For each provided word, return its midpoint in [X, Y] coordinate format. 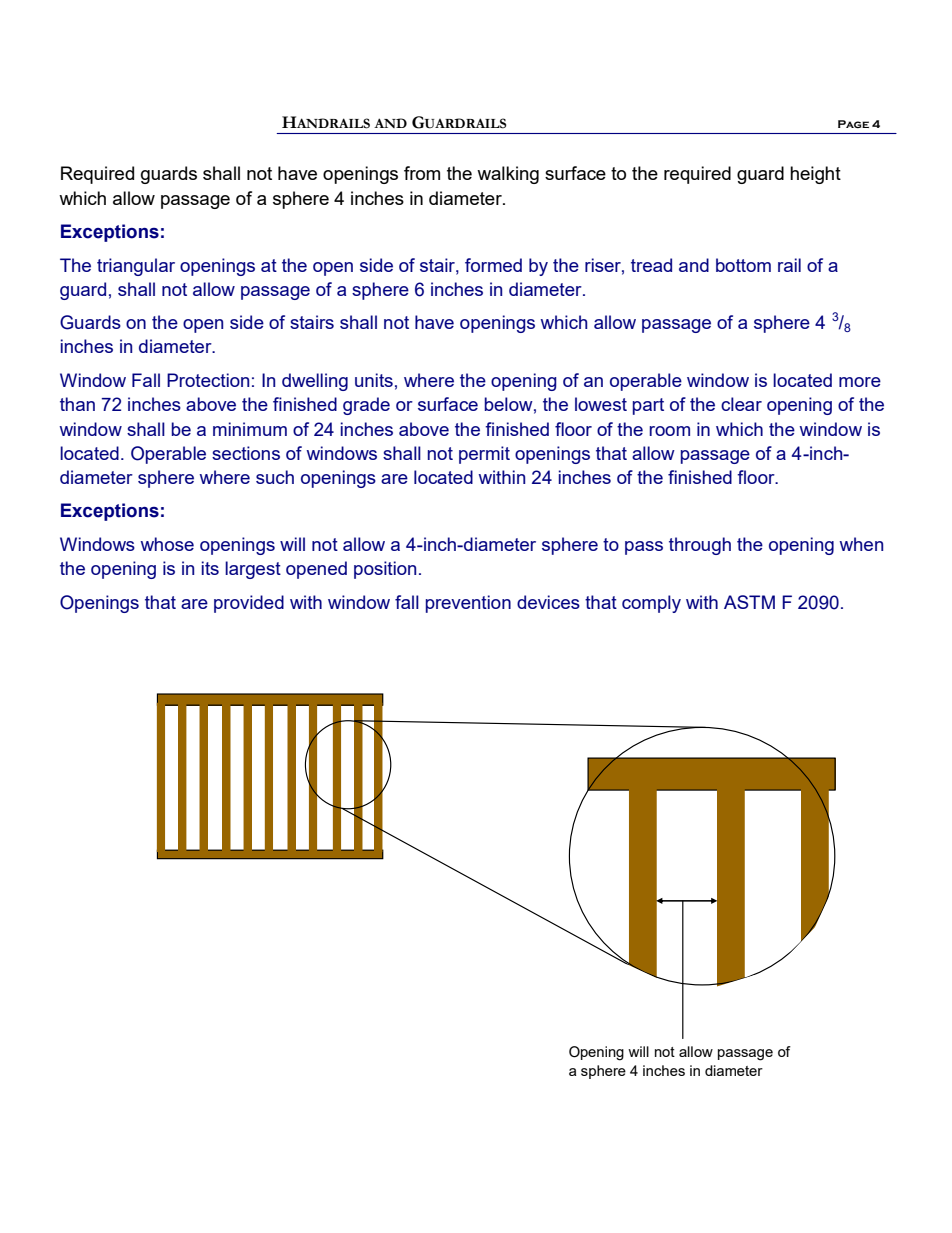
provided [249, 604]
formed [493, 265]
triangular [136, 267]
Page [853, 124]
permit [484, 455]
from [422, 173]
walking [508, 175]
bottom [743, 265]
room [669, 431]
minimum [250, 429]
